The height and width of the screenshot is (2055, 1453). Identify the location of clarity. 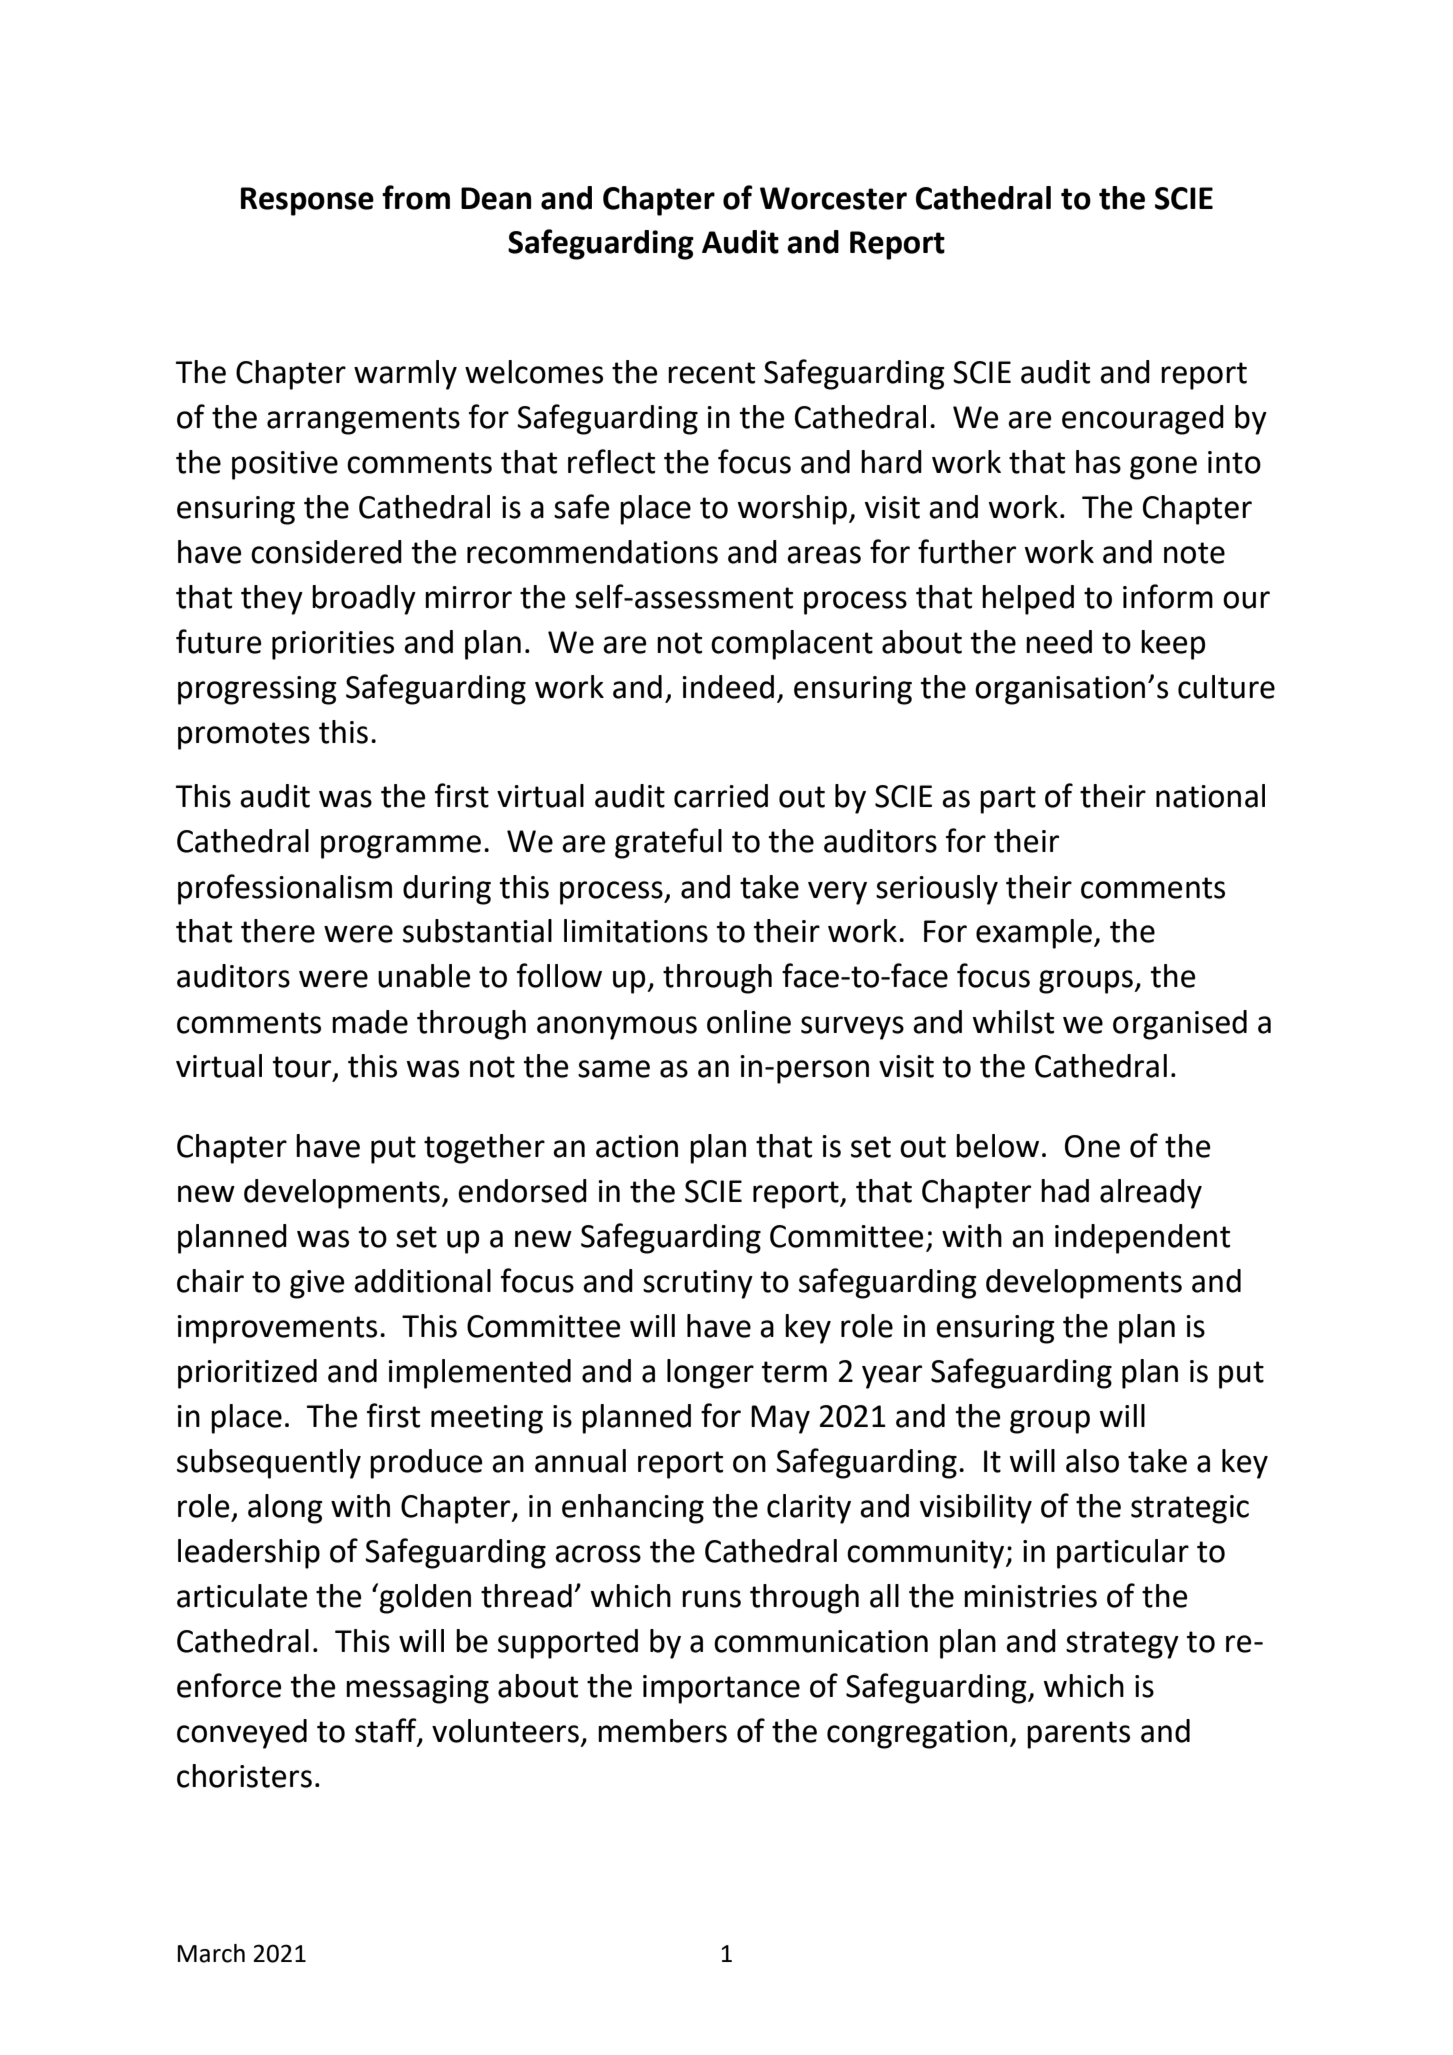
(809, 1509).
